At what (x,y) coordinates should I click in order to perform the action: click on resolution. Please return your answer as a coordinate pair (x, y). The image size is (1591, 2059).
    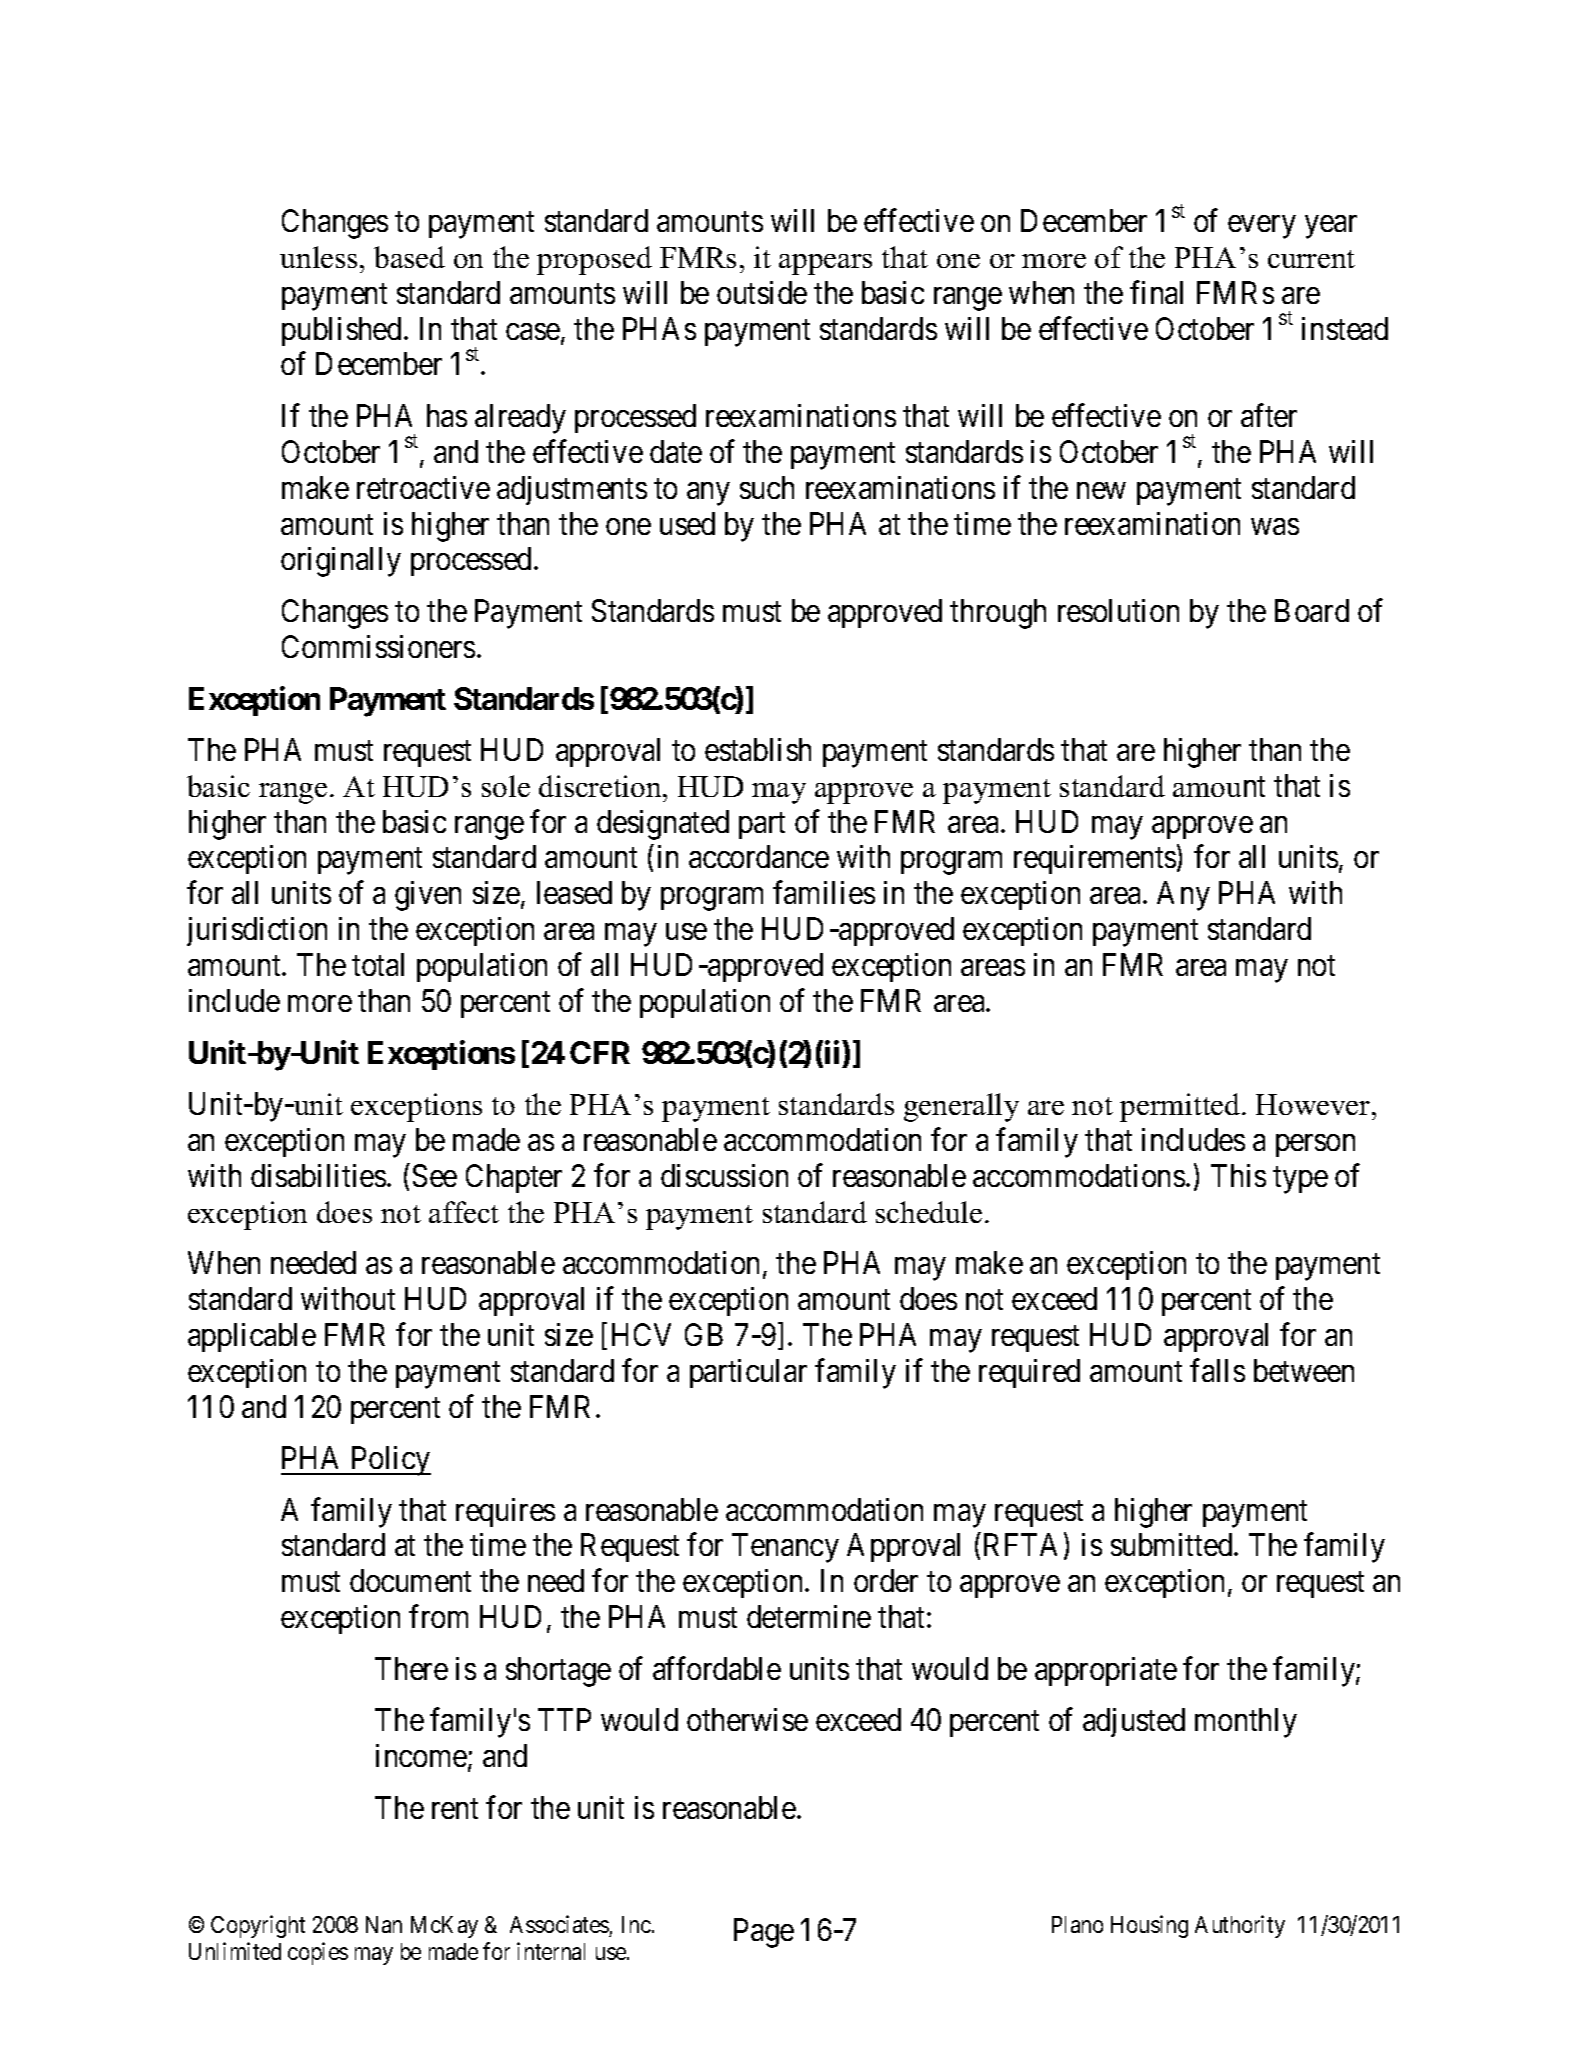
    Looking at the image, I should click on (1118, 610).
